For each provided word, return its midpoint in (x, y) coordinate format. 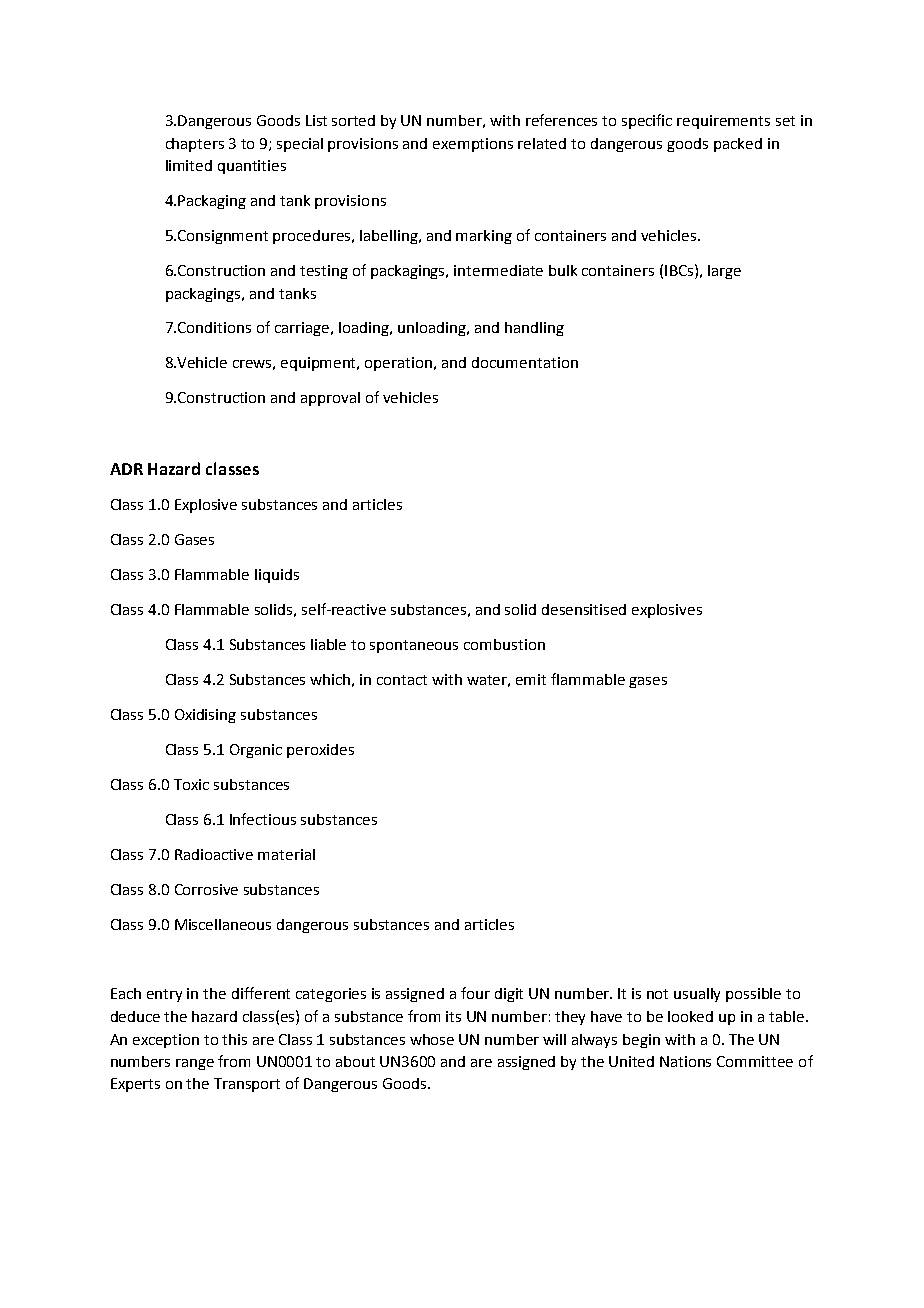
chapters (195, 145)
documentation (525, 362)
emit (531, 679)
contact (402, 680)
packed (738, 145)
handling (534, 329)
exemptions (473, 145)
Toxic (191, 784)
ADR (126, 469)
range (195, 1064)
